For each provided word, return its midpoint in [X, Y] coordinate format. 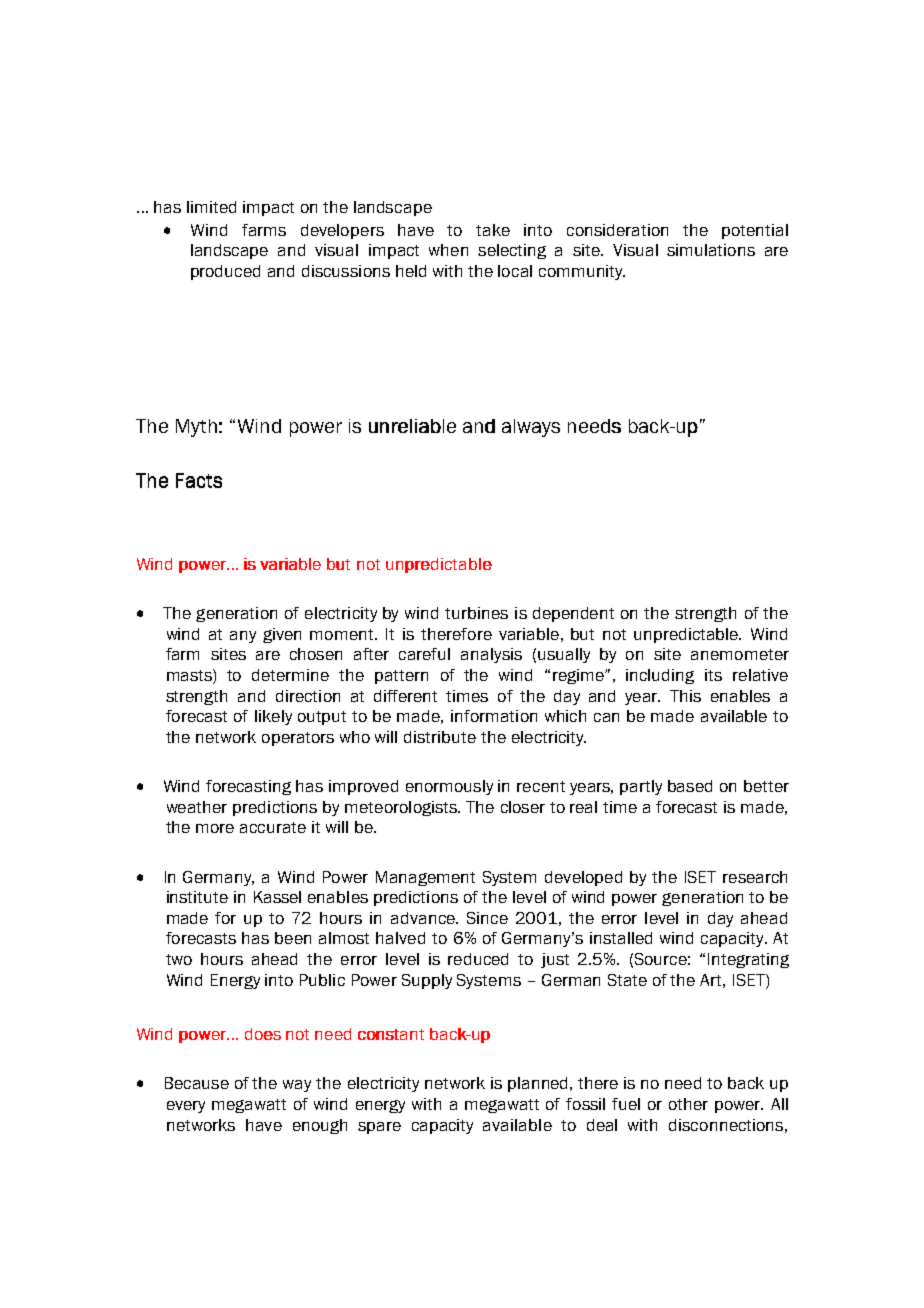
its [713, 675]
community [582, 272]
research [755, 877]
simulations [711, 250]
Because [197, 1083]
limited [211, 207]
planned [539, 1084]
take [493, 230]
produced [225, 272]
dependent [573, 614]
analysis [491, 655]
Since [487, 918]
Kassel [277, 897]
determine [290, 675]
